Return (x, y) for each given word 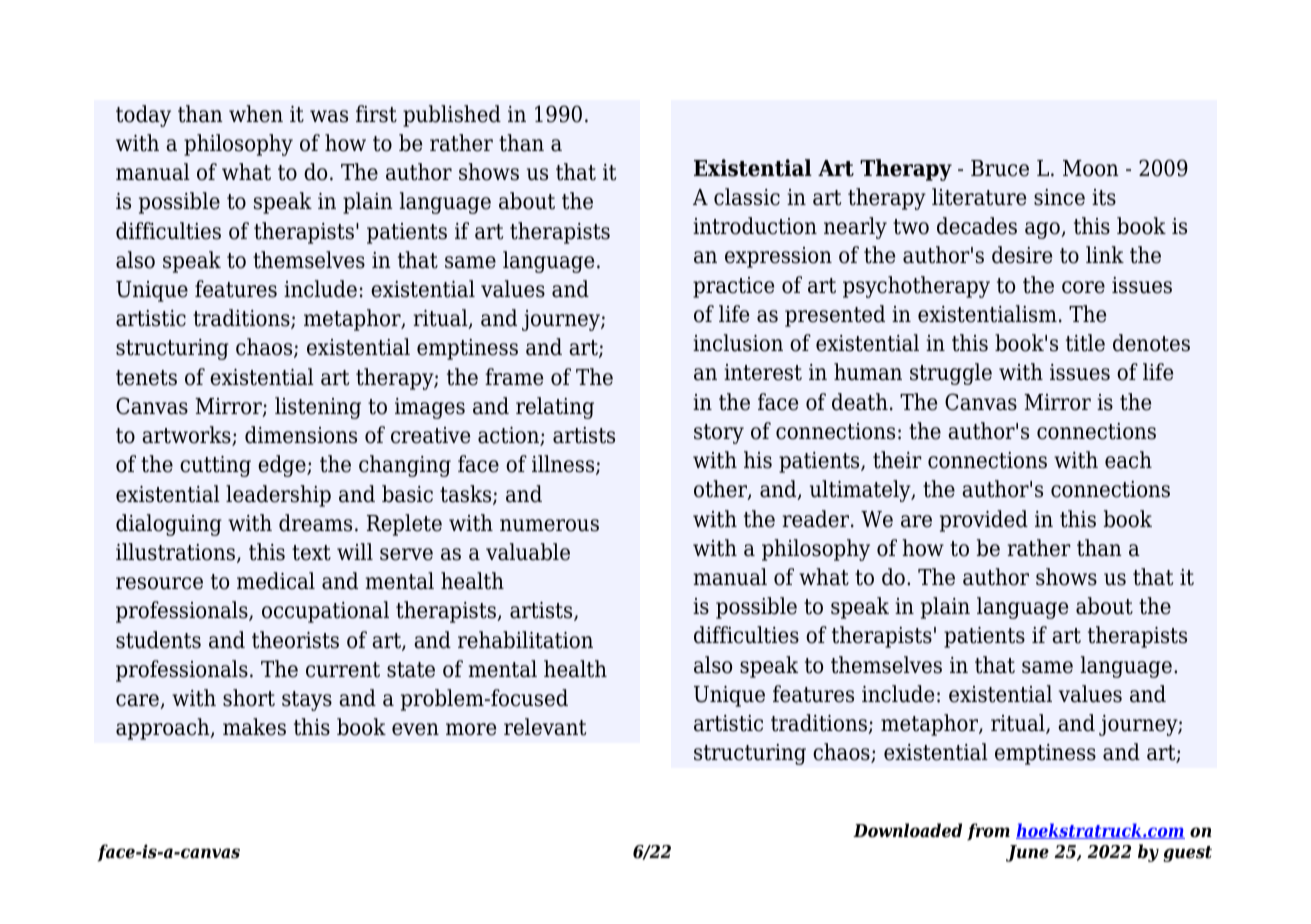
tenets (146, 378)
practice (733, 287)
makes (254, 727)
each (1128, 460)
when (256, 114)
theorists (295, 640)
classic (747, 197)
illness (564, 465)
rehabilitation (525, 640)
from (988, 832)
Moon (1091, 168)
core (1083, 287)
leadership (278, 496)
